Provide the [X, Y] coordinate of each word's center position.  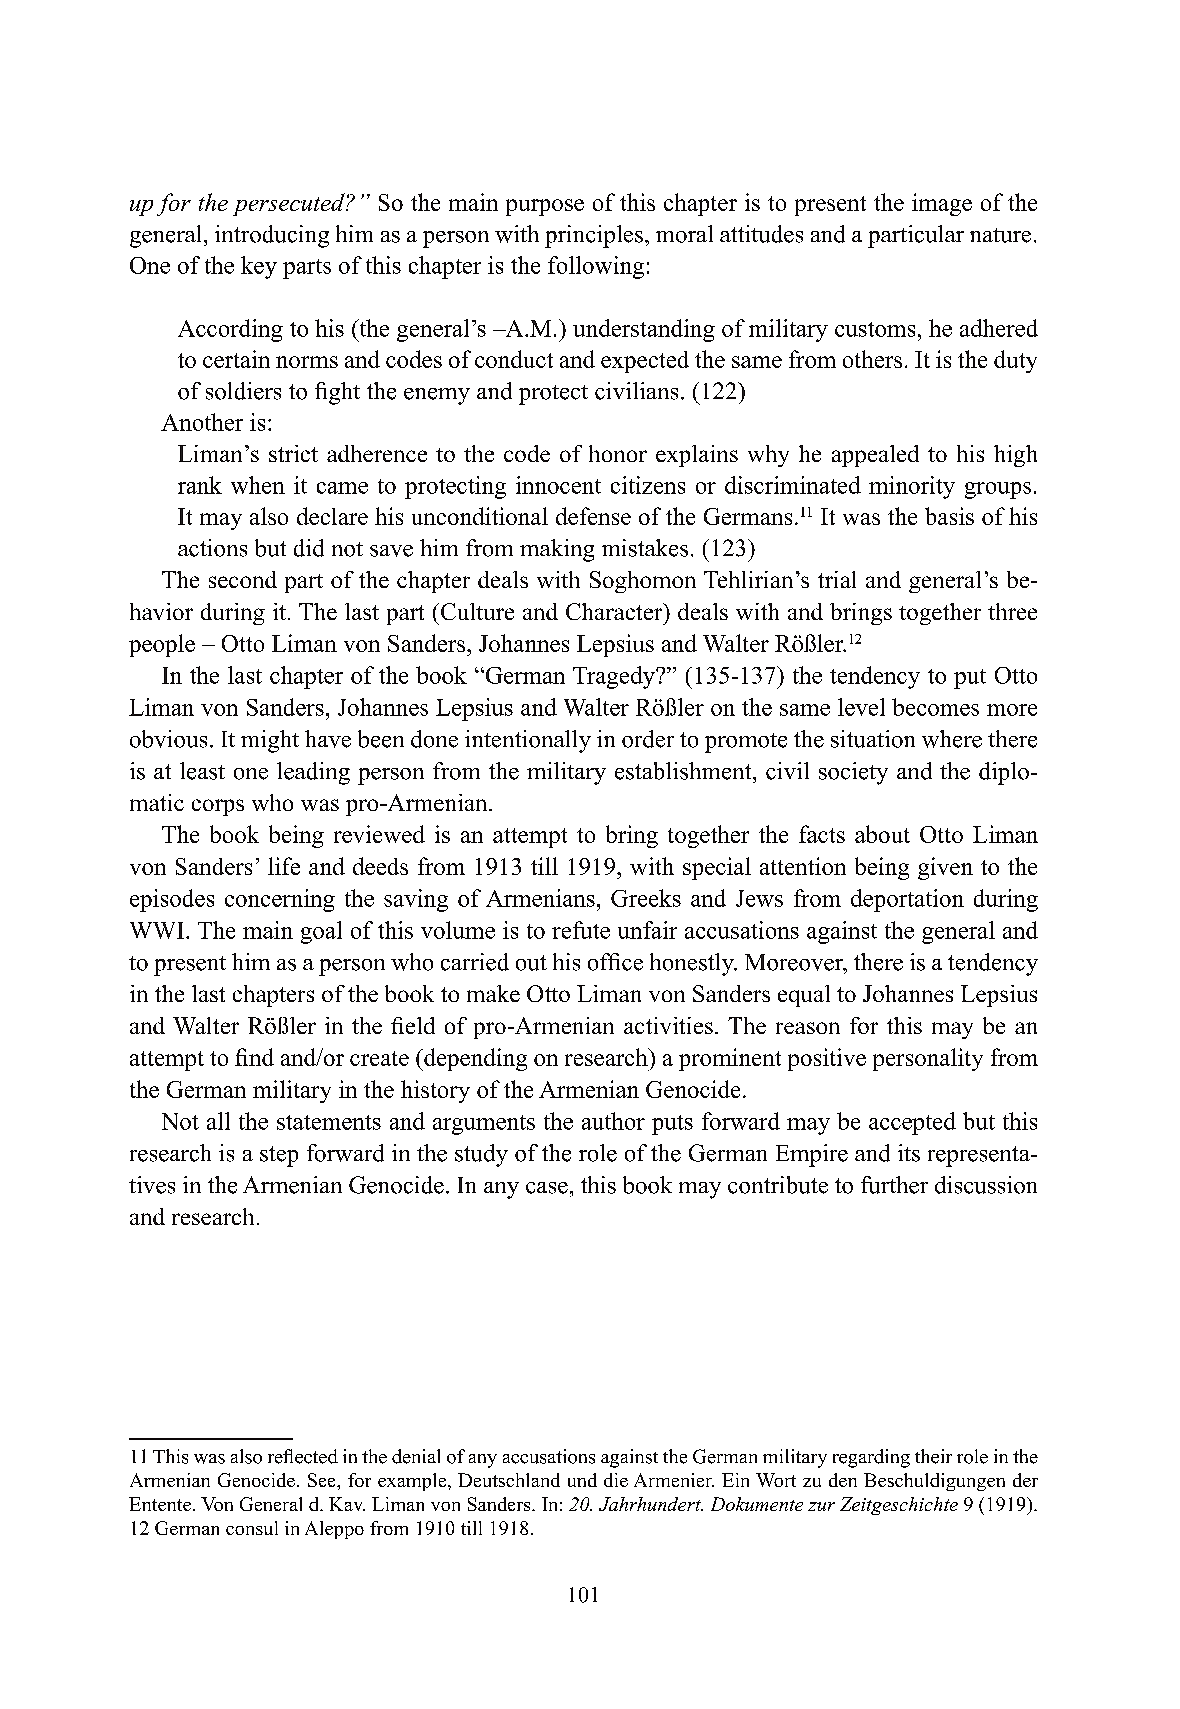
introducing [272, 236]
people [162, 645]
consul [252, 1528]
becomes [935, 707]
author [613, 1121]
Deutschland [509, 1480]
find [254, 1057]
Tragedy [615, 677]
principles [594, 236]
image [942, 204]
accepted [912, 1123]
